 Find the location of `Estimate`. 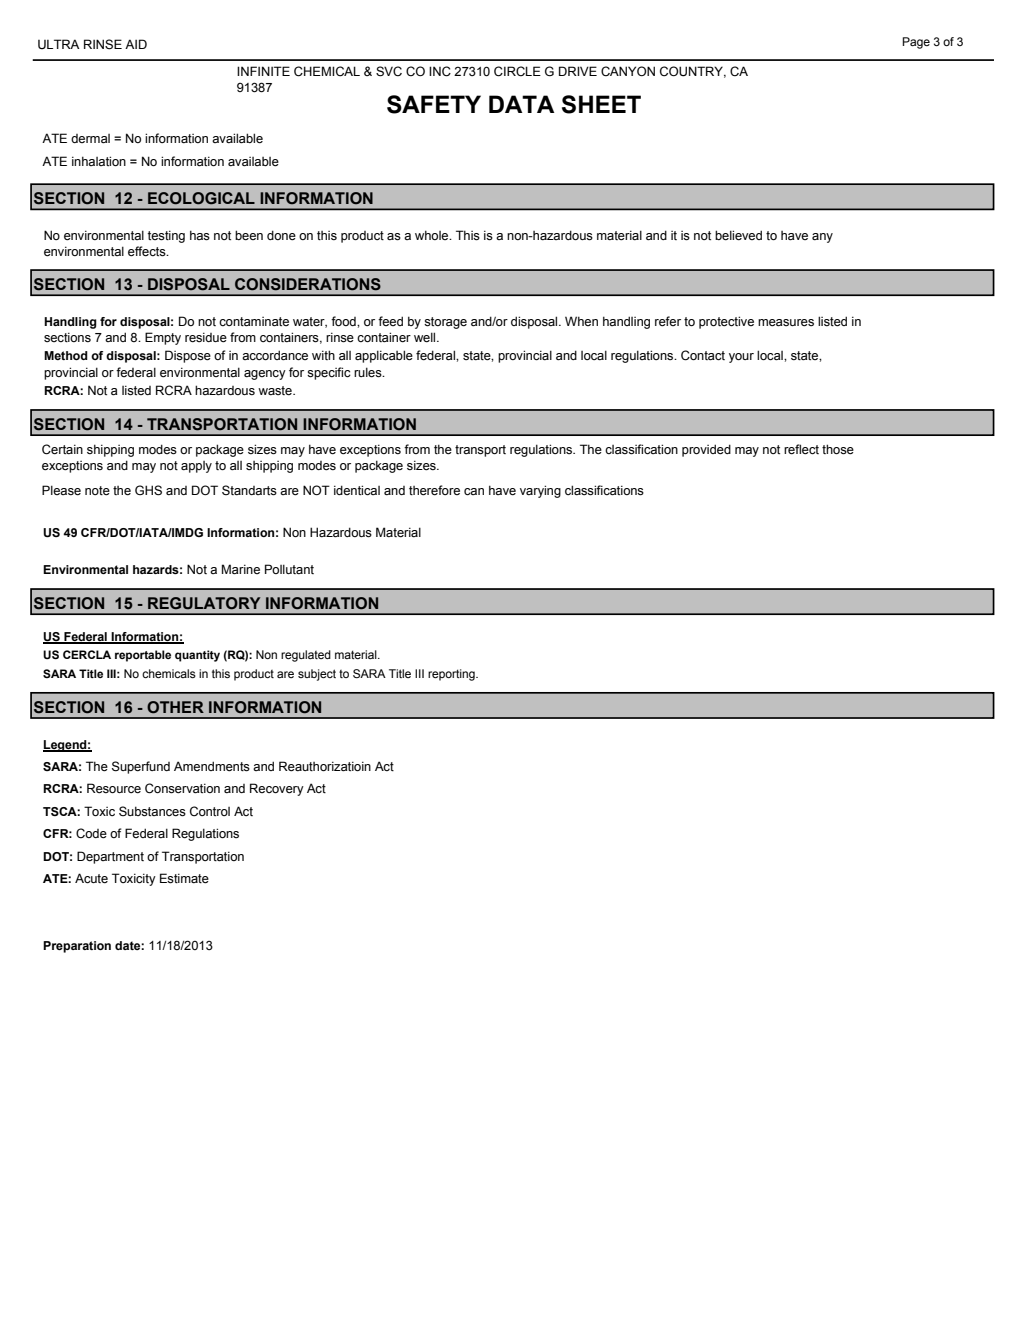

Estimate is located at coordinates (184, 878).
